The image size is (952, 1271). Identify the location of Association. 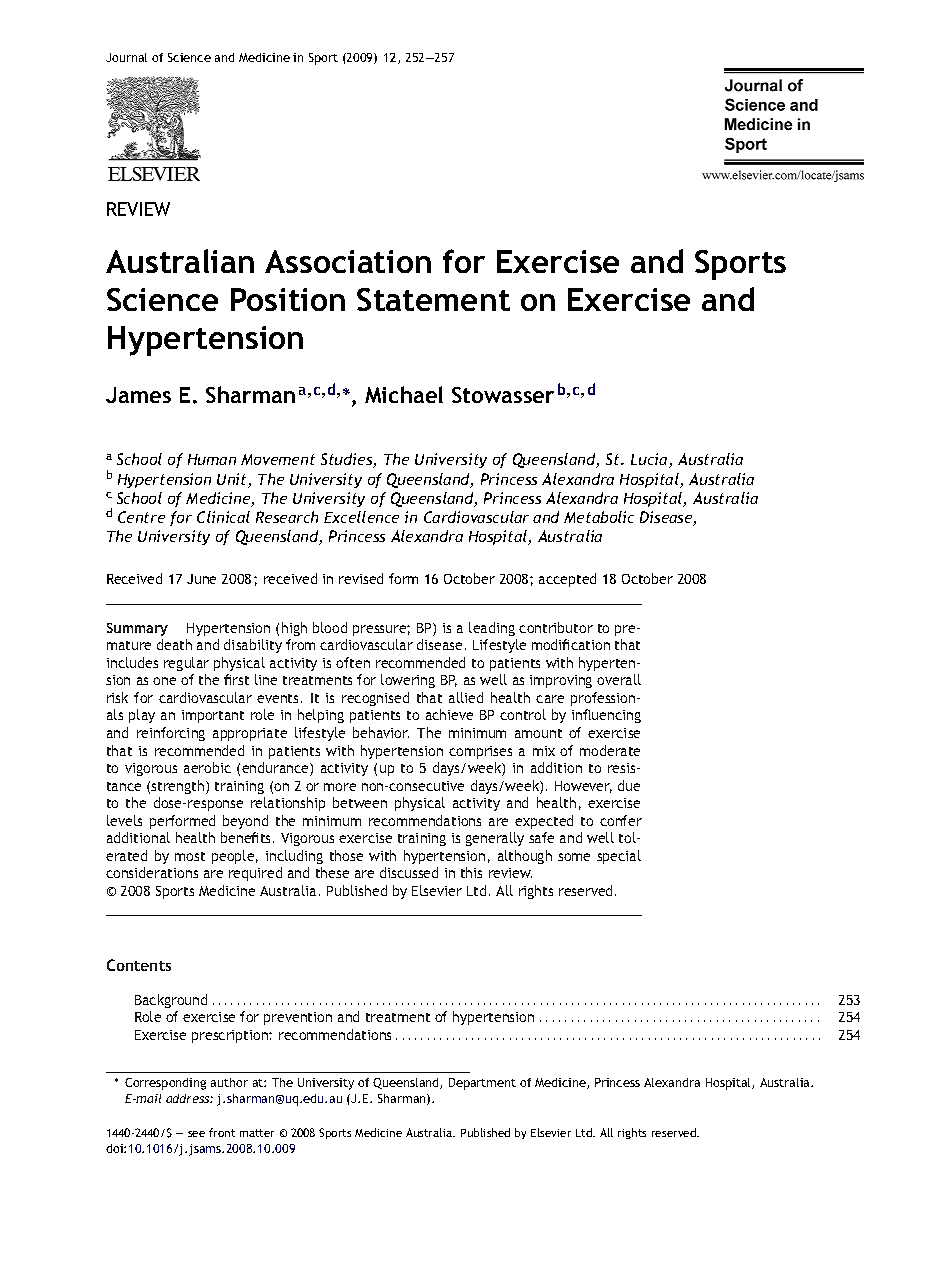
(348, 261).
